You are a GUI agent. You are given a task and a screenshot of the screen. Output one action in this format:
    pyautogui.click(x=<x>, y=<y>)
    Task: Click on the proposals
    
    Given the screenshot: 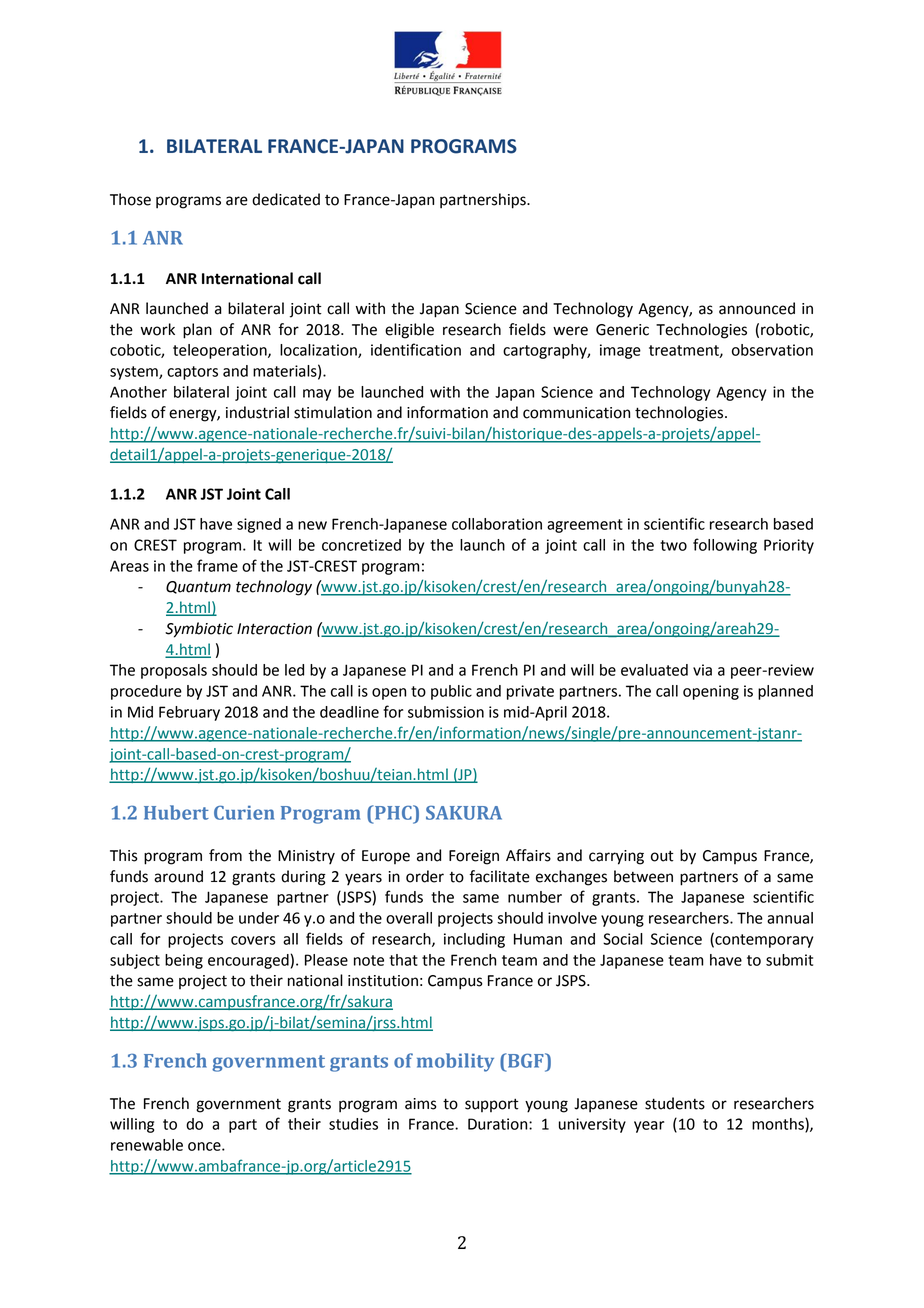 What is the action you would take?
    pyautogui.click(x=174, y=671)
